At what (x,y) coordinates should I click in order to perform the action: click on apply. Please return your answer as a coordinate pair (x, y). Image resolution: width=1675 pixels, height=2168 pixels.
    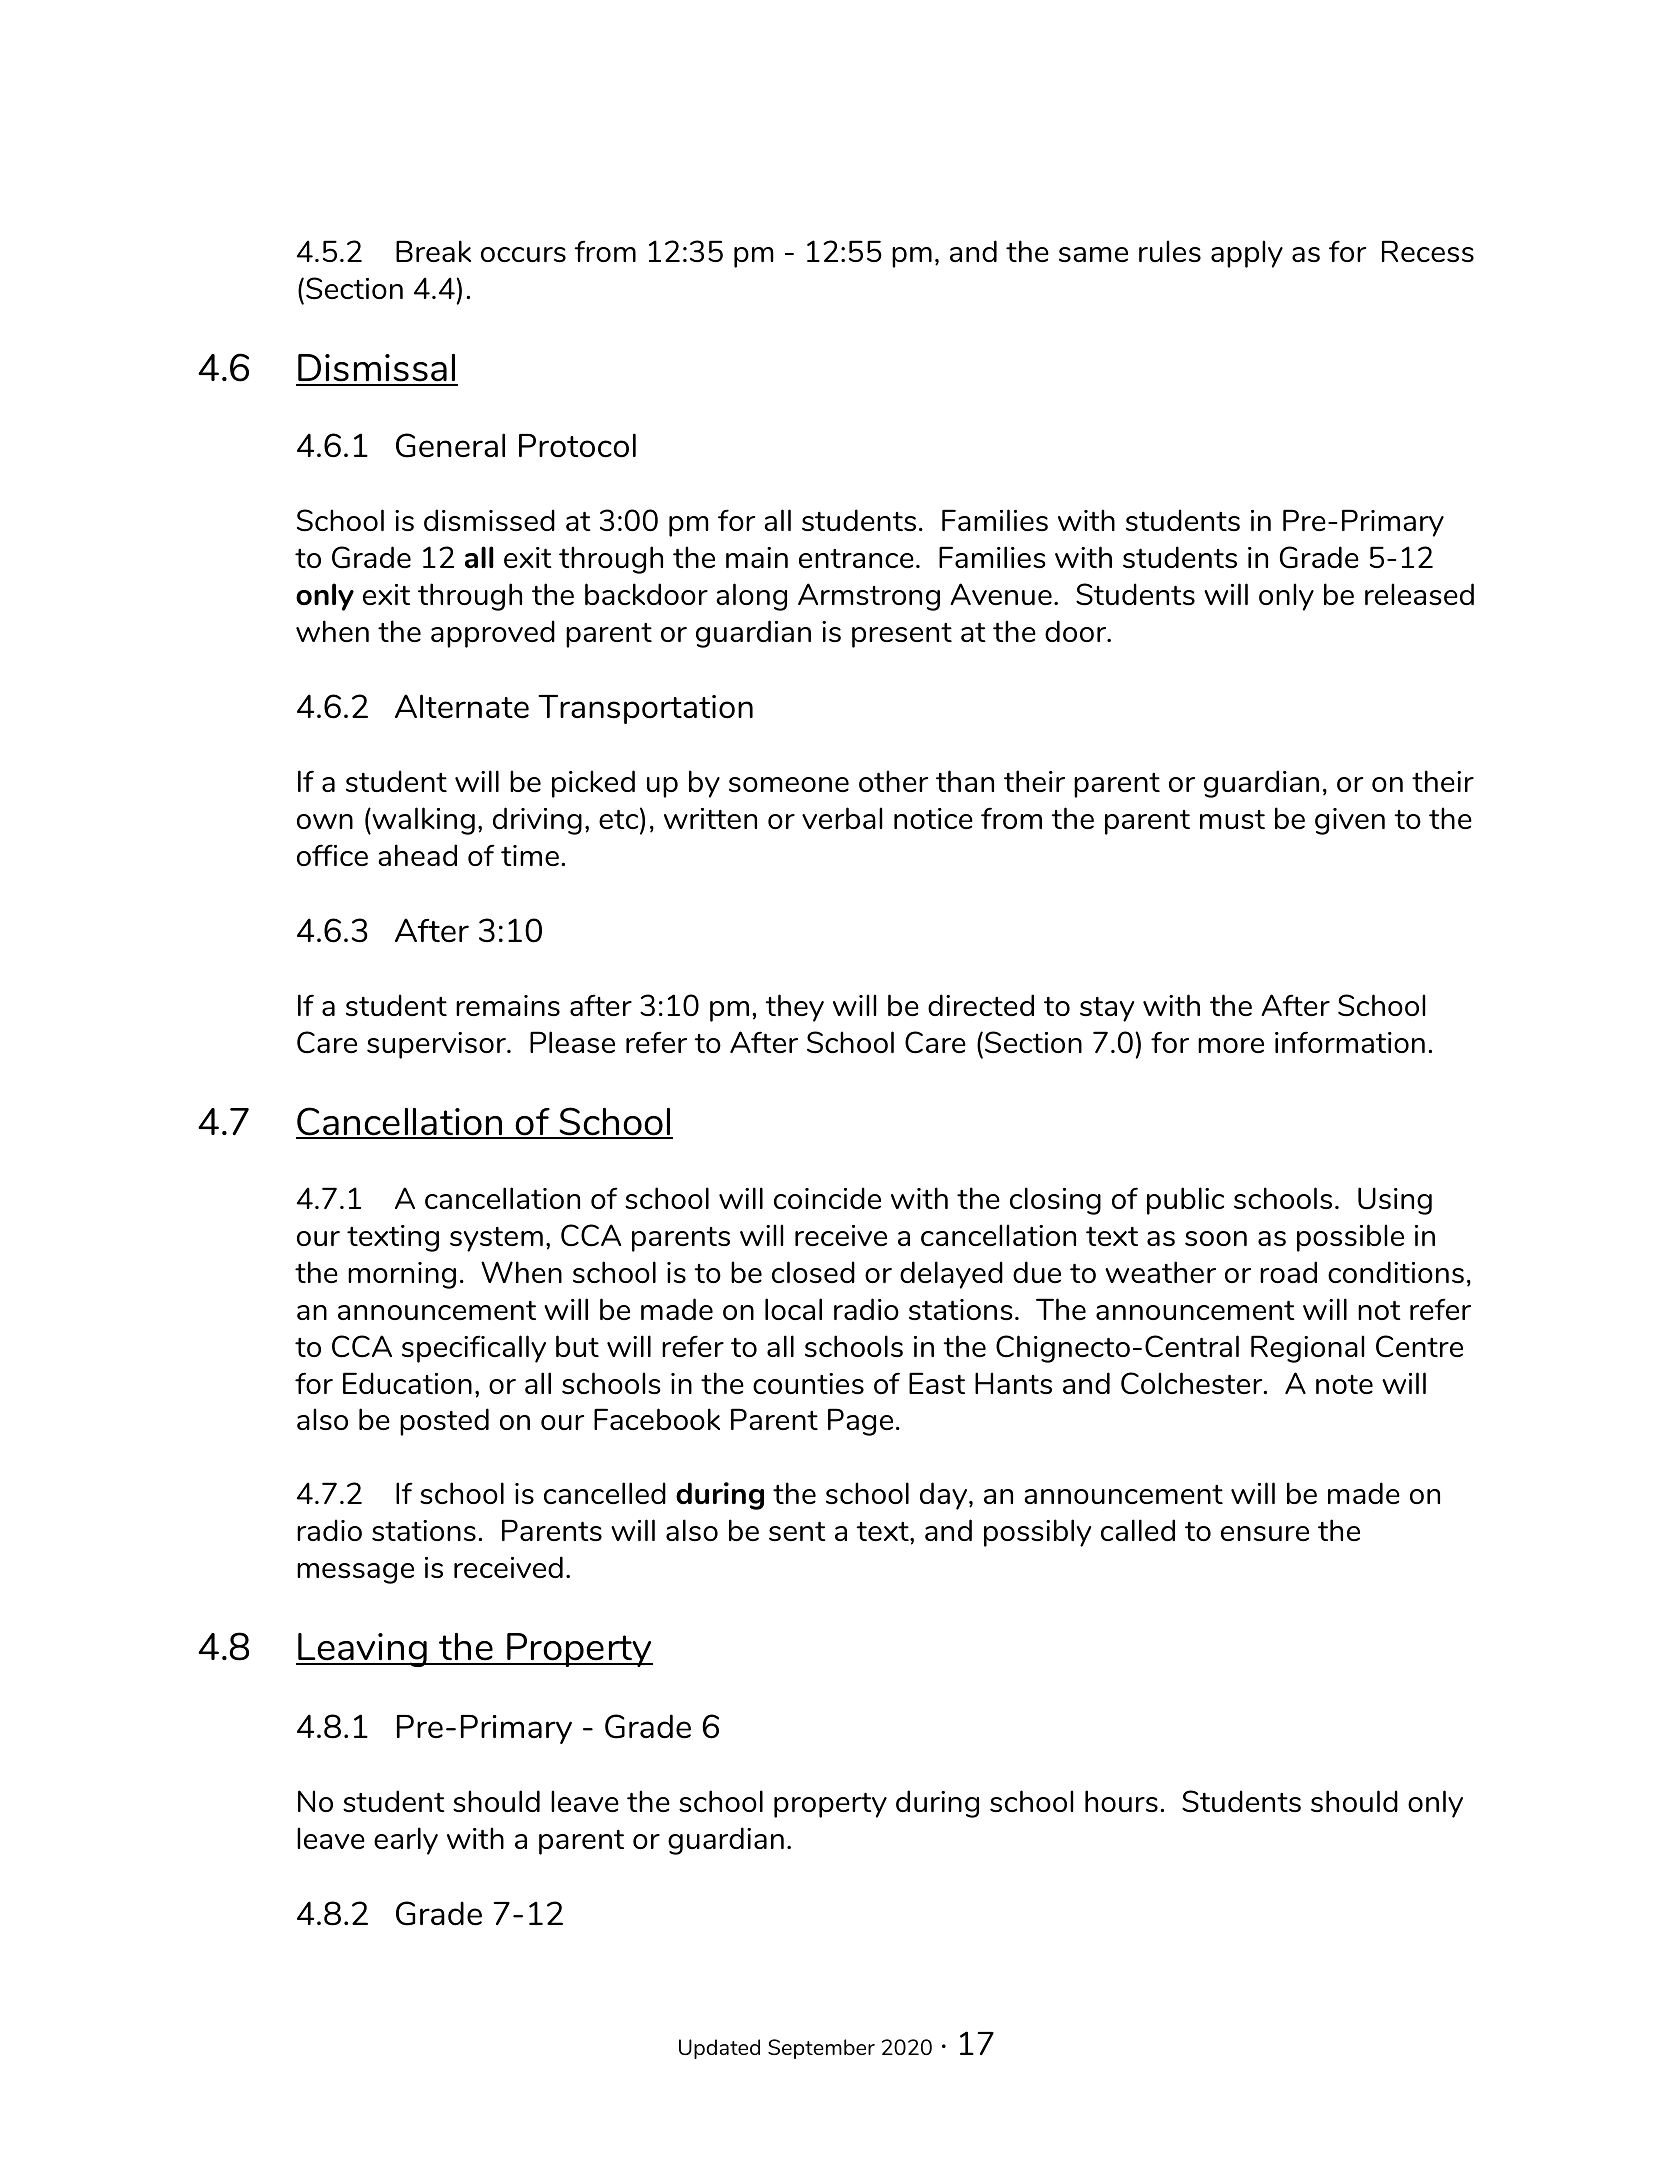
    Looking at the image, I should click on (1247, 254).
